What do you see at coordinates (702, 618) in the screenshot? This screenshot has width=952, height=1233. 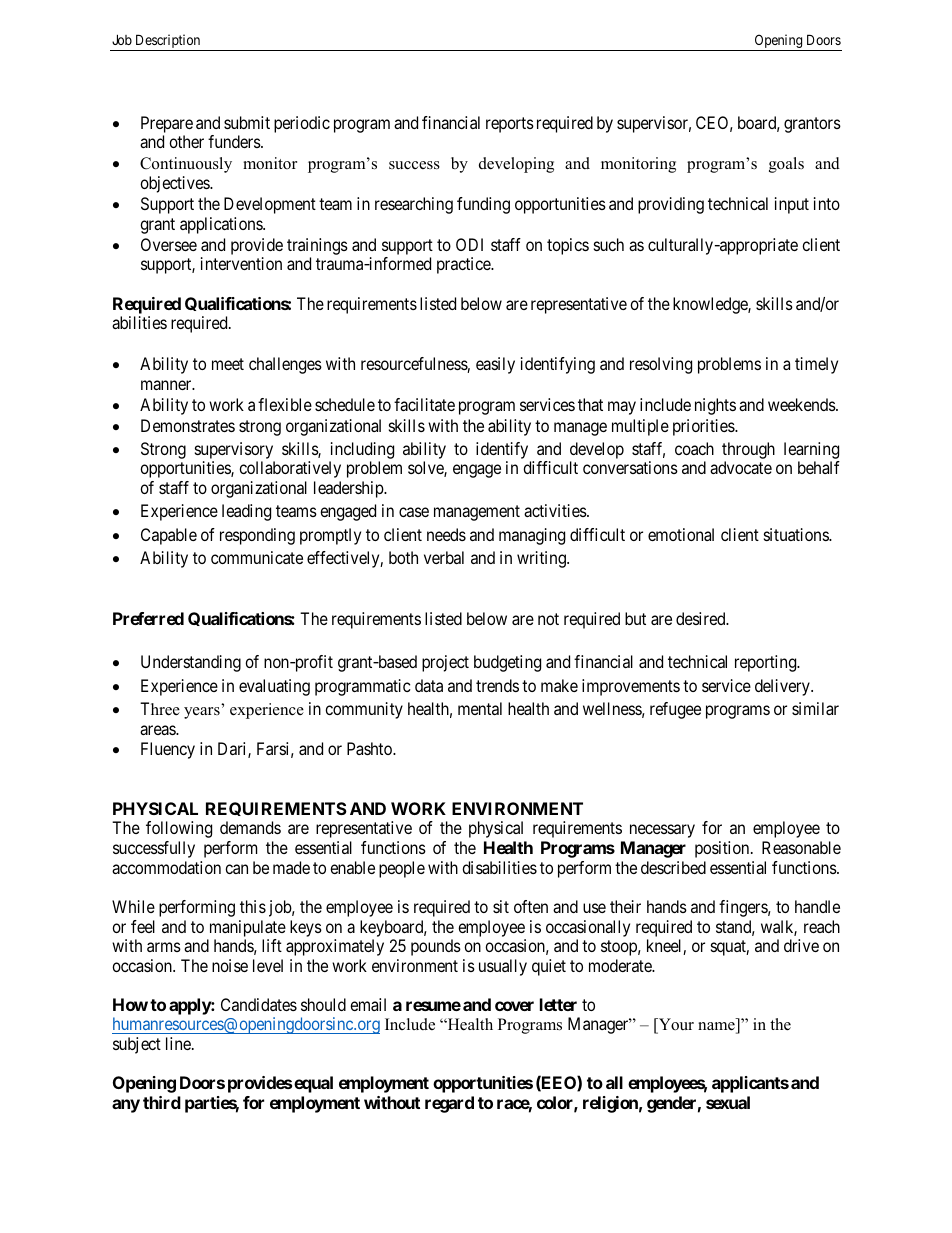 I see `desired` at bounding box center [702, 618].
